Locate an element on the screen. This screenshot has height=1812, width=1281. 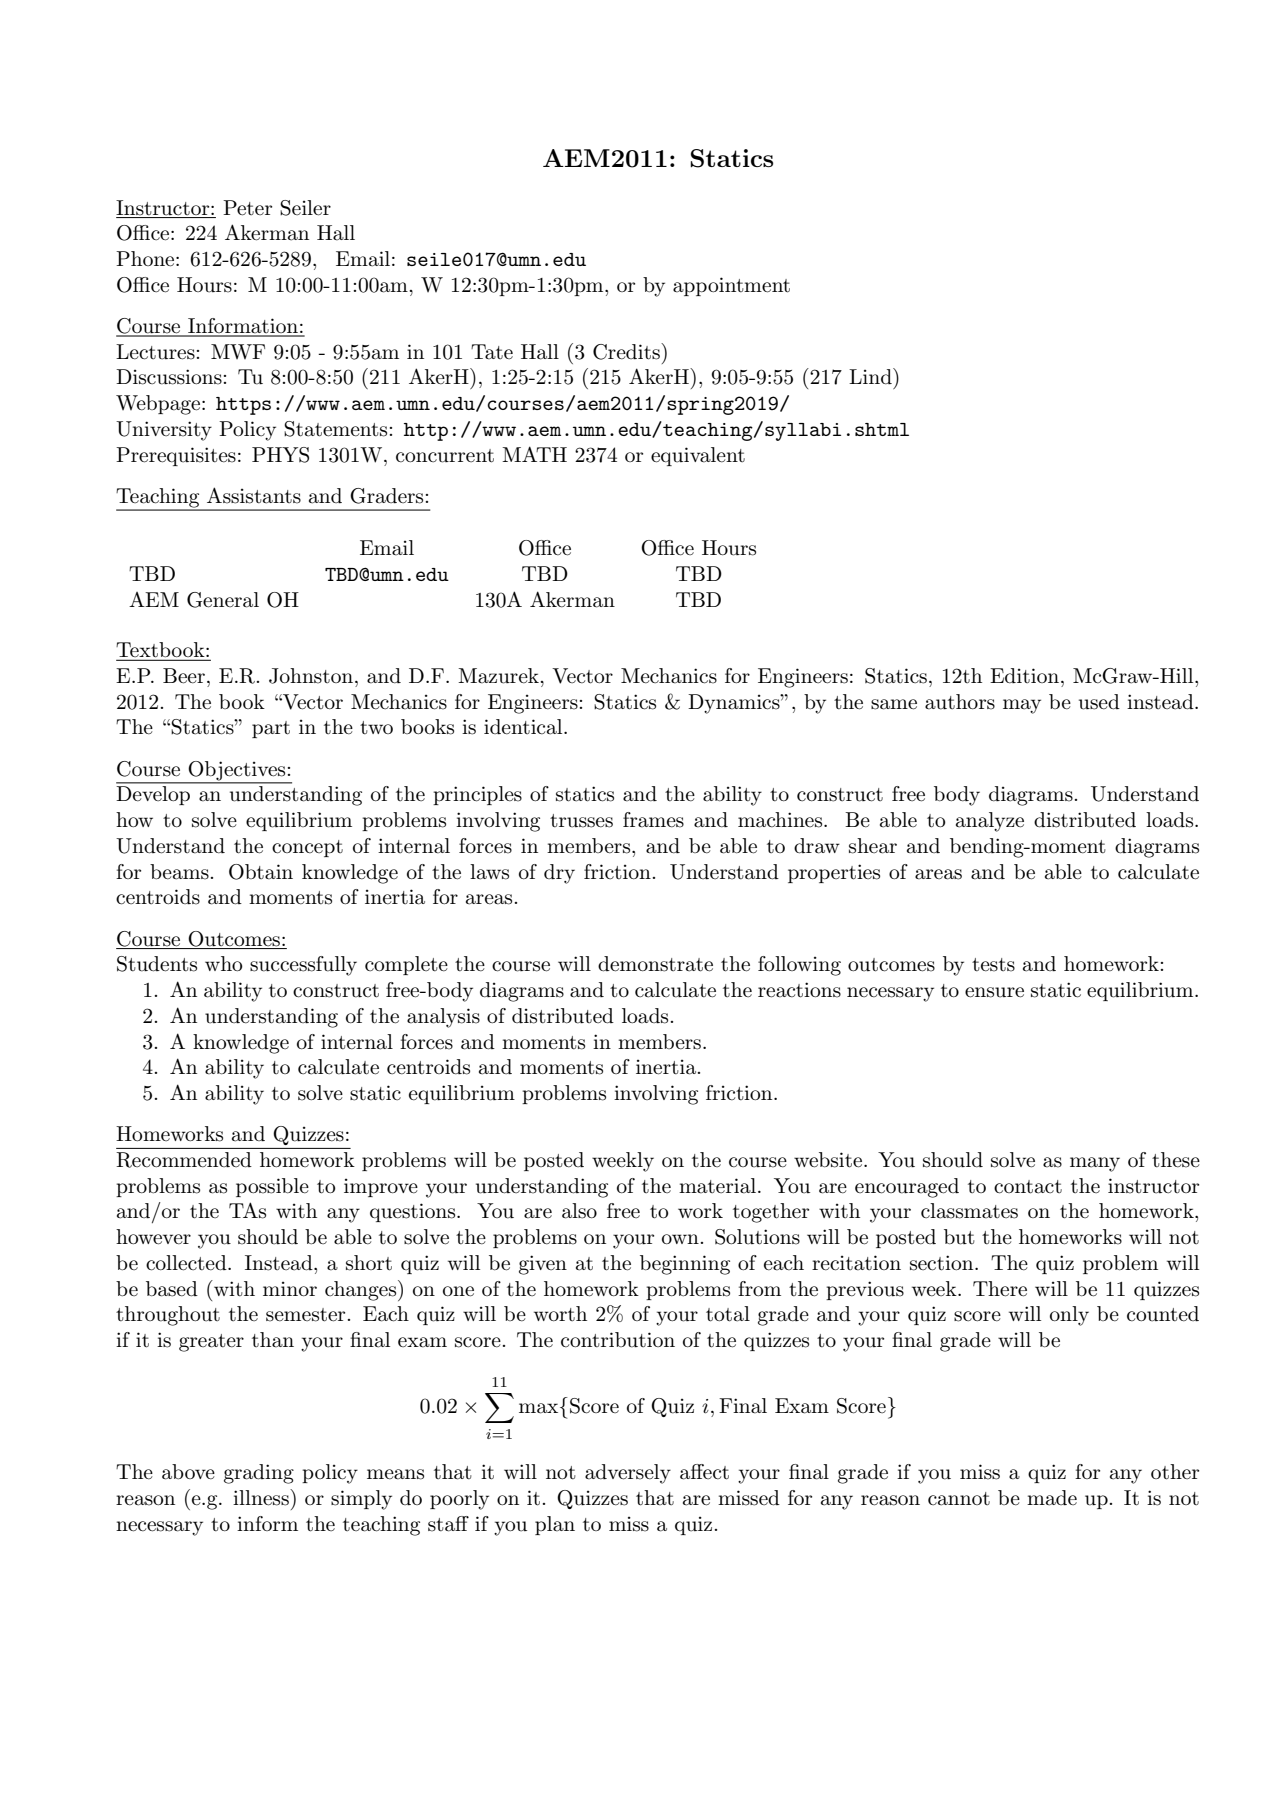
Recommended is located at coordinates (184, 1160).
